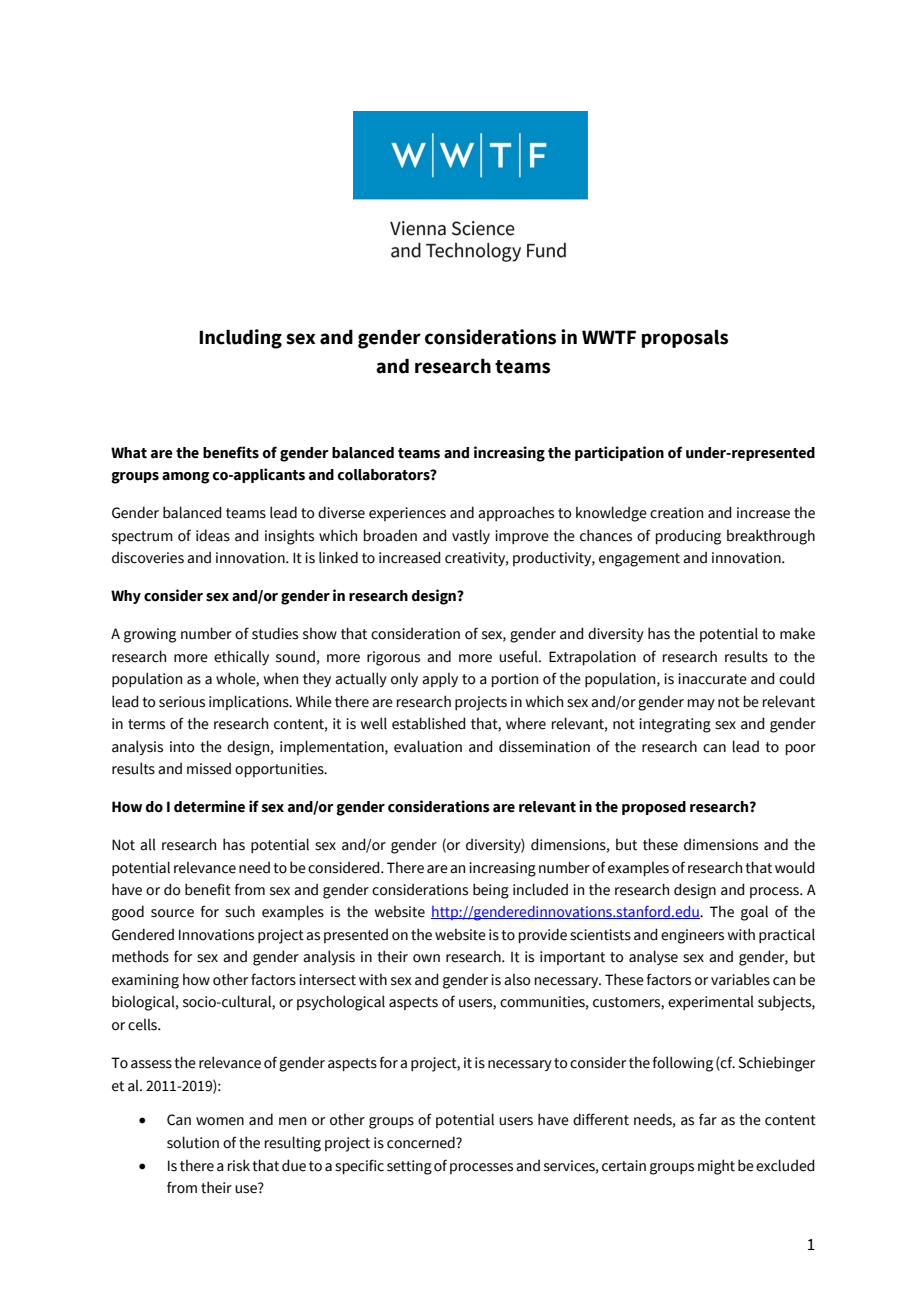 This document has width=924, height=1308. Describe the element at coordinates (685, 339) in the document. I see `proposals` at that location.
